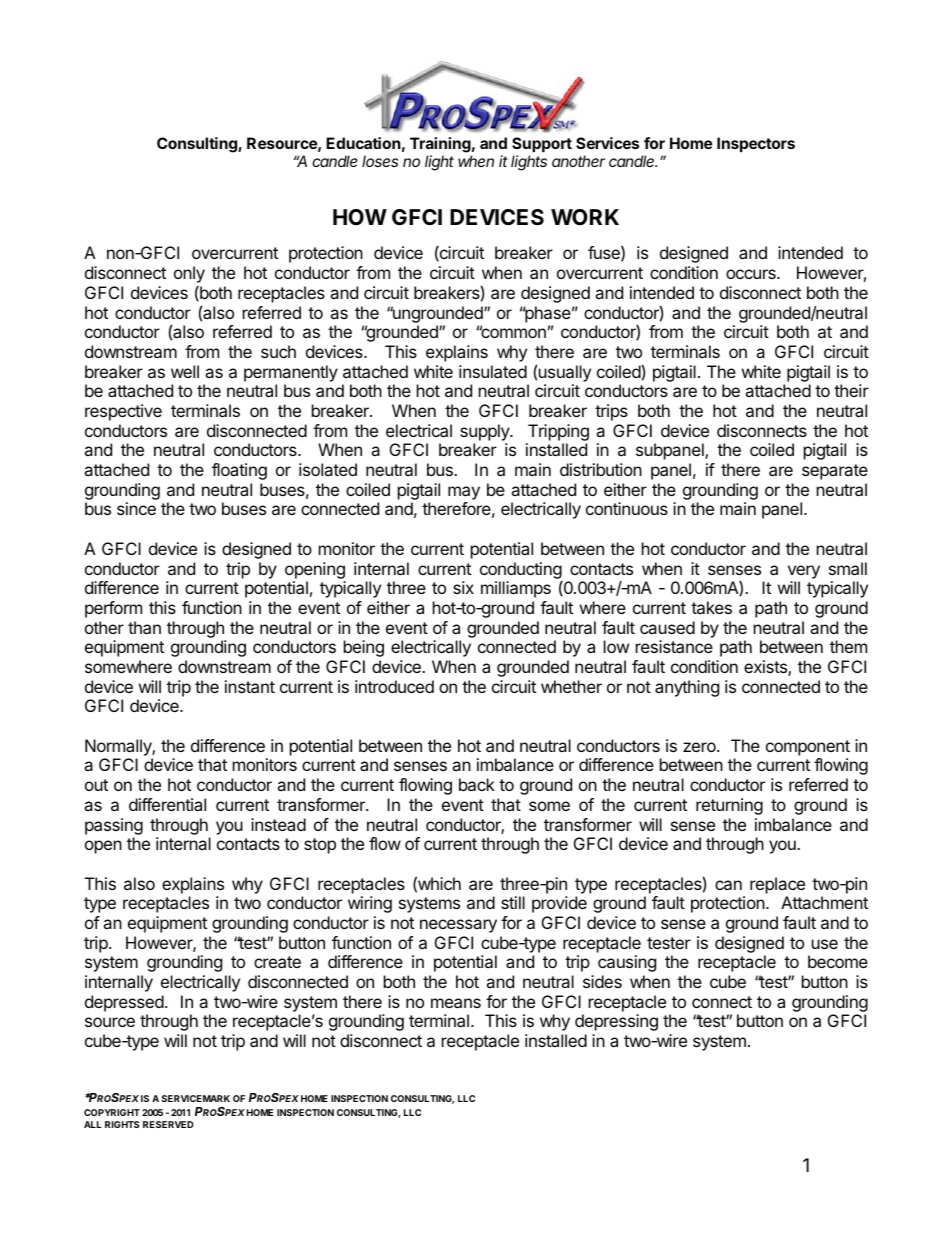  Describe the element at coordinates (185, 371) in the document. I see `well` at that location.
